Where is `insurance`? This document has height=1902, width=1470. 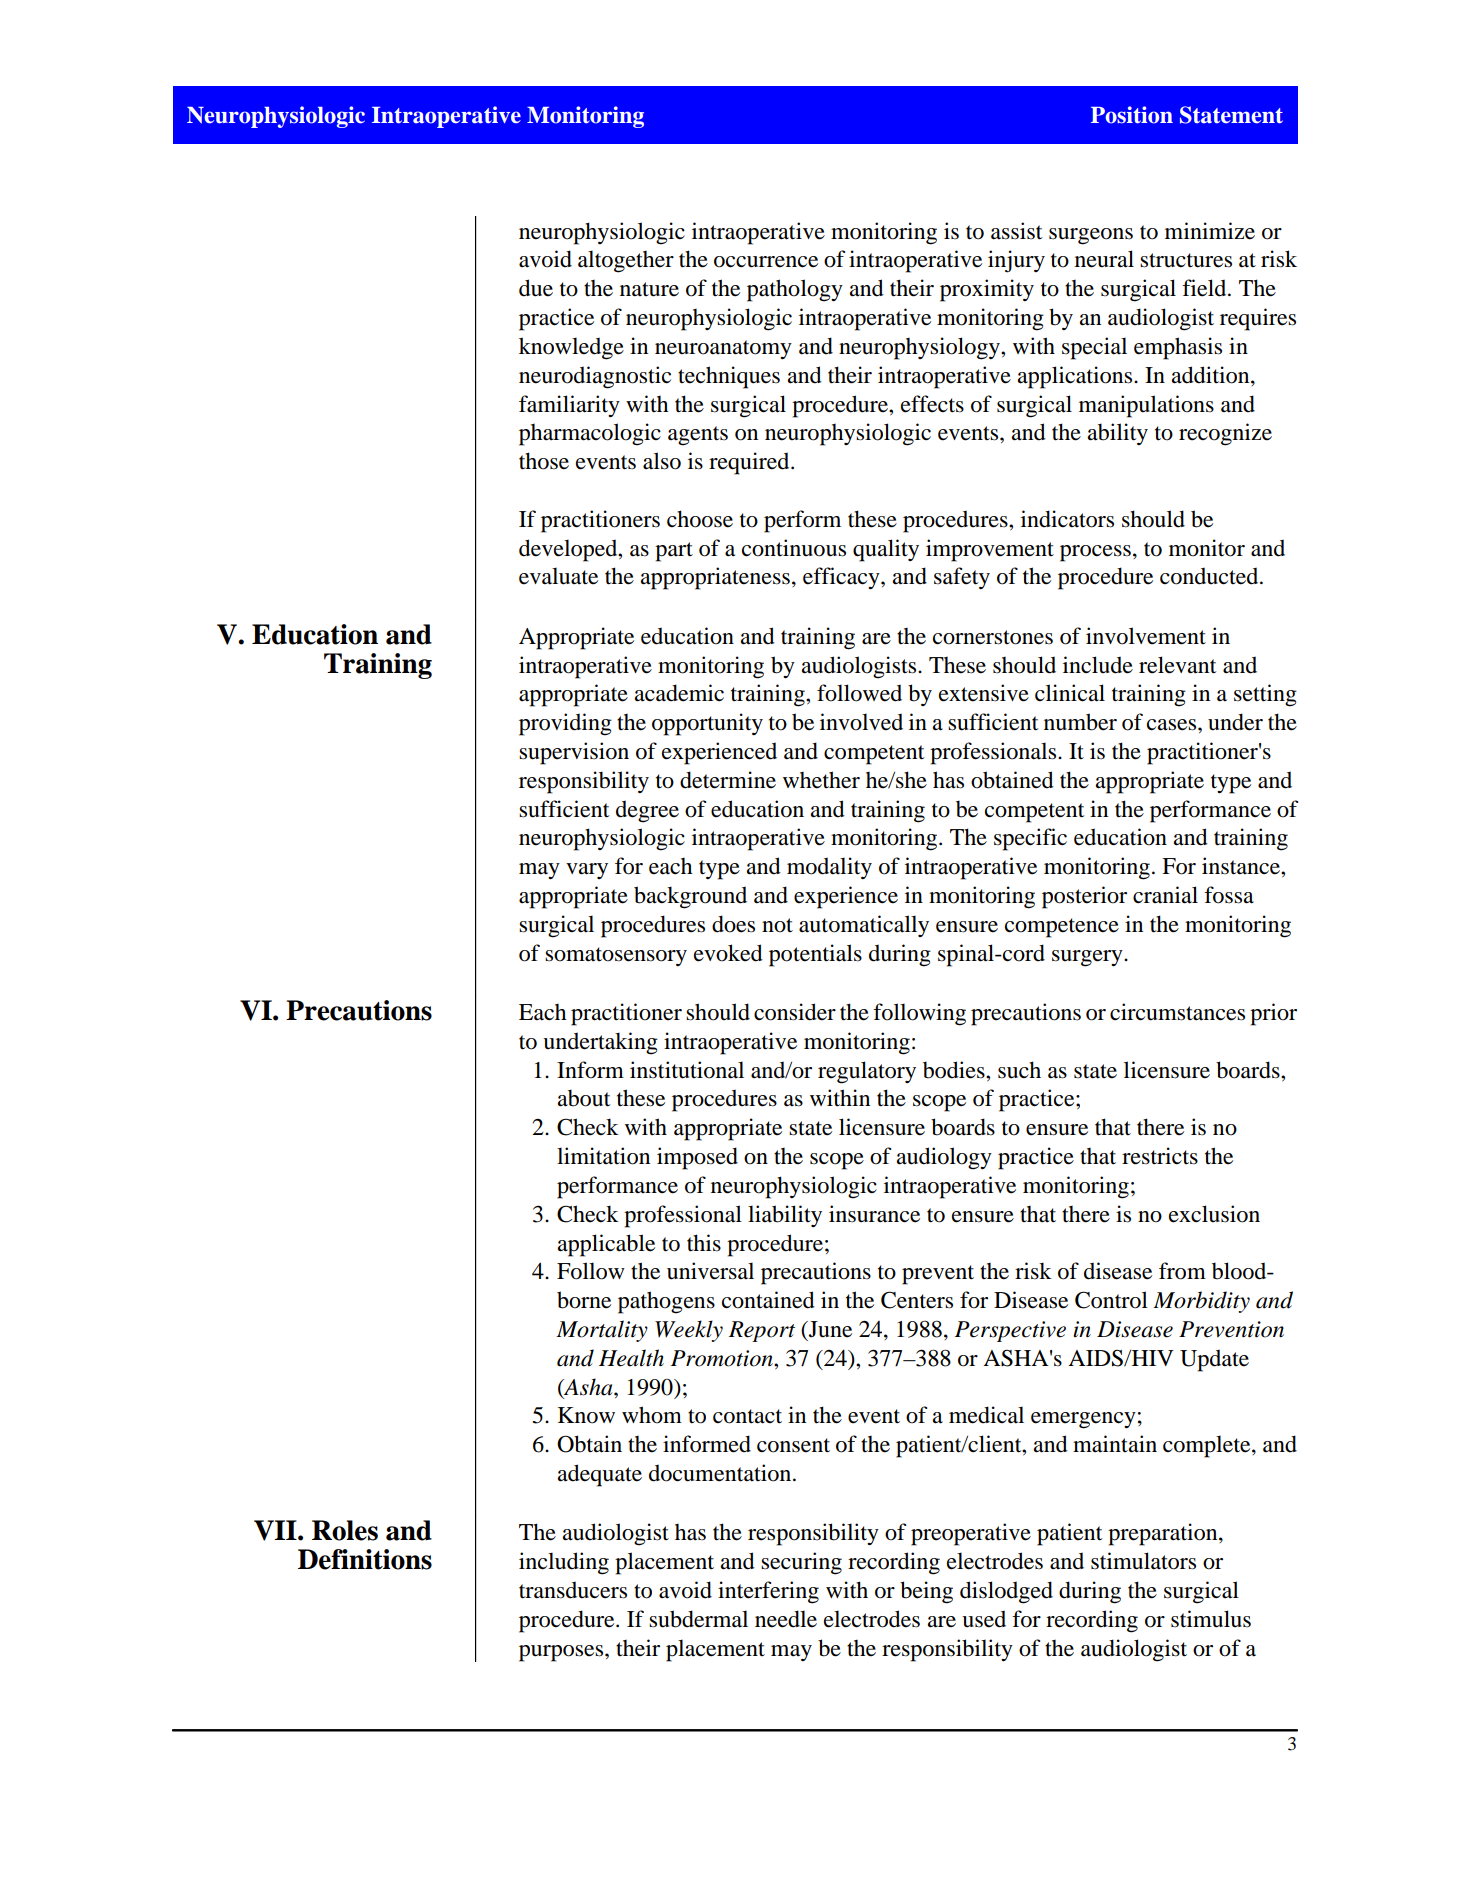 insurance is located at coordinates (874, 1214).
